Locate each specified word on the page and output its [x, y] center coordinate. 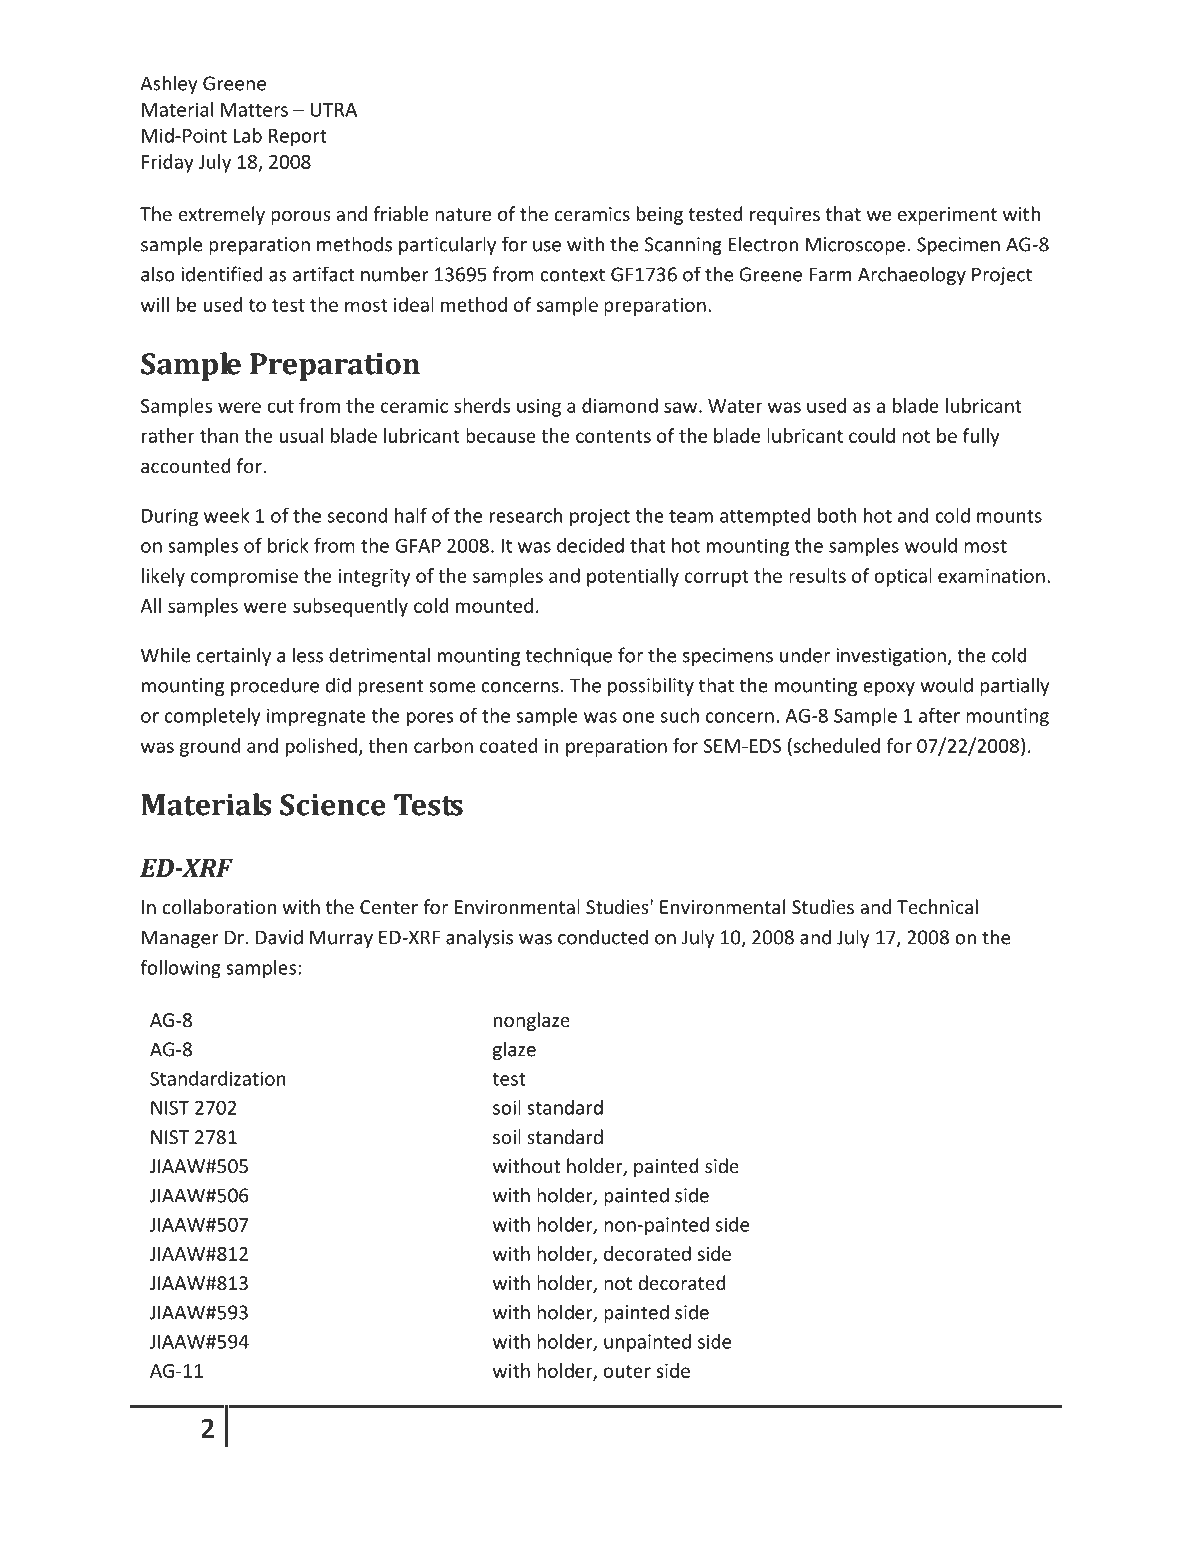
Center [389, 907]
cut [280, 406]
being [660, 215]
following [180, 969]
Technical [937, 906]
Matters [254, 110]
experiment [947, 216]
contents [613, 436]
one [639, 717]
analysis [479, 938]
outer [627, 1371]
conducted [603, 937]
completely [212, 717]
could [872, 435]
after [939, 715]
